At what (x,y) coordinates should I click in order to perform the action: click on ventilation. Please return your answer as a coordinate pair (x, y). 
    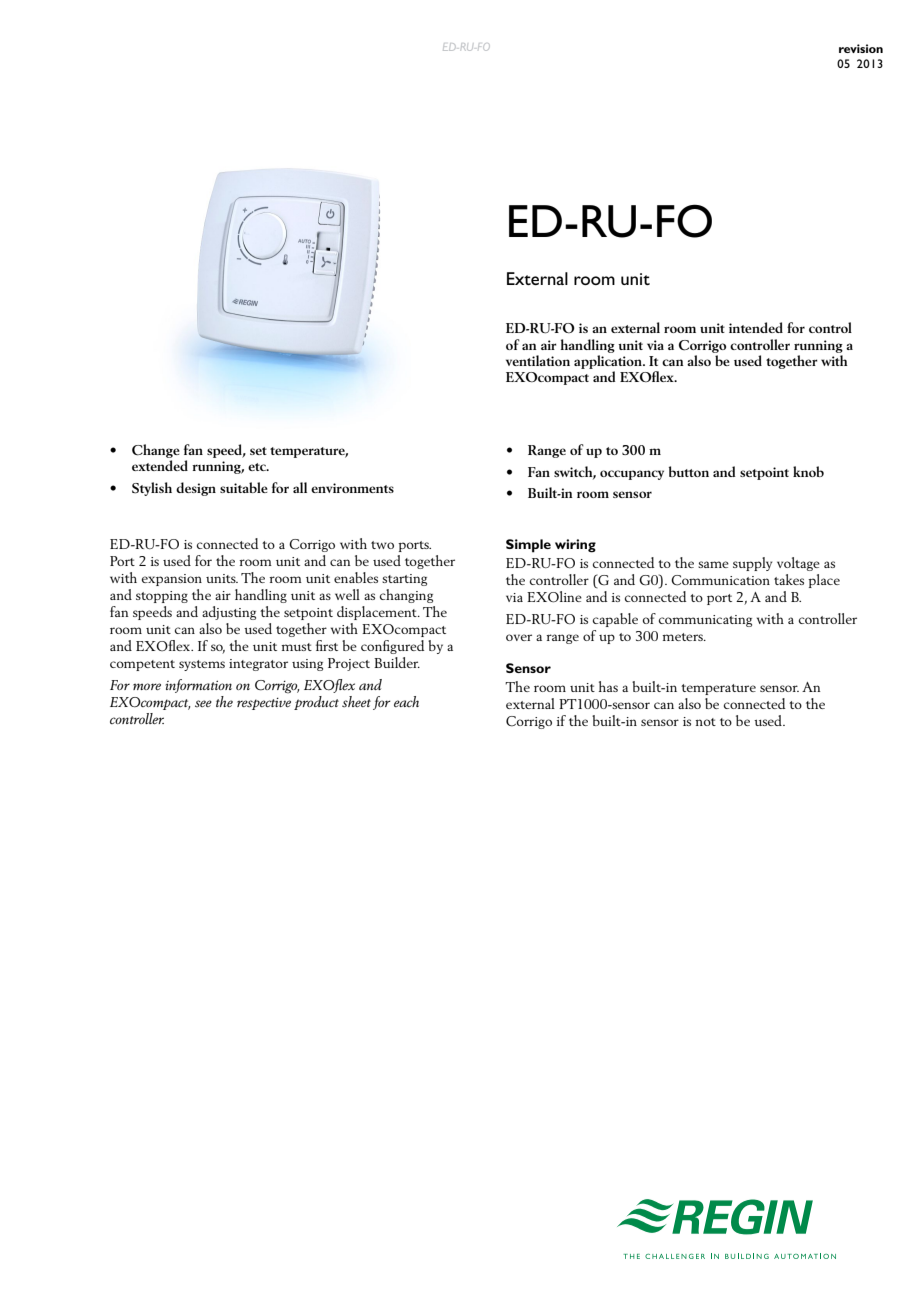
    Looking at the image, I should click on (538, 360).
